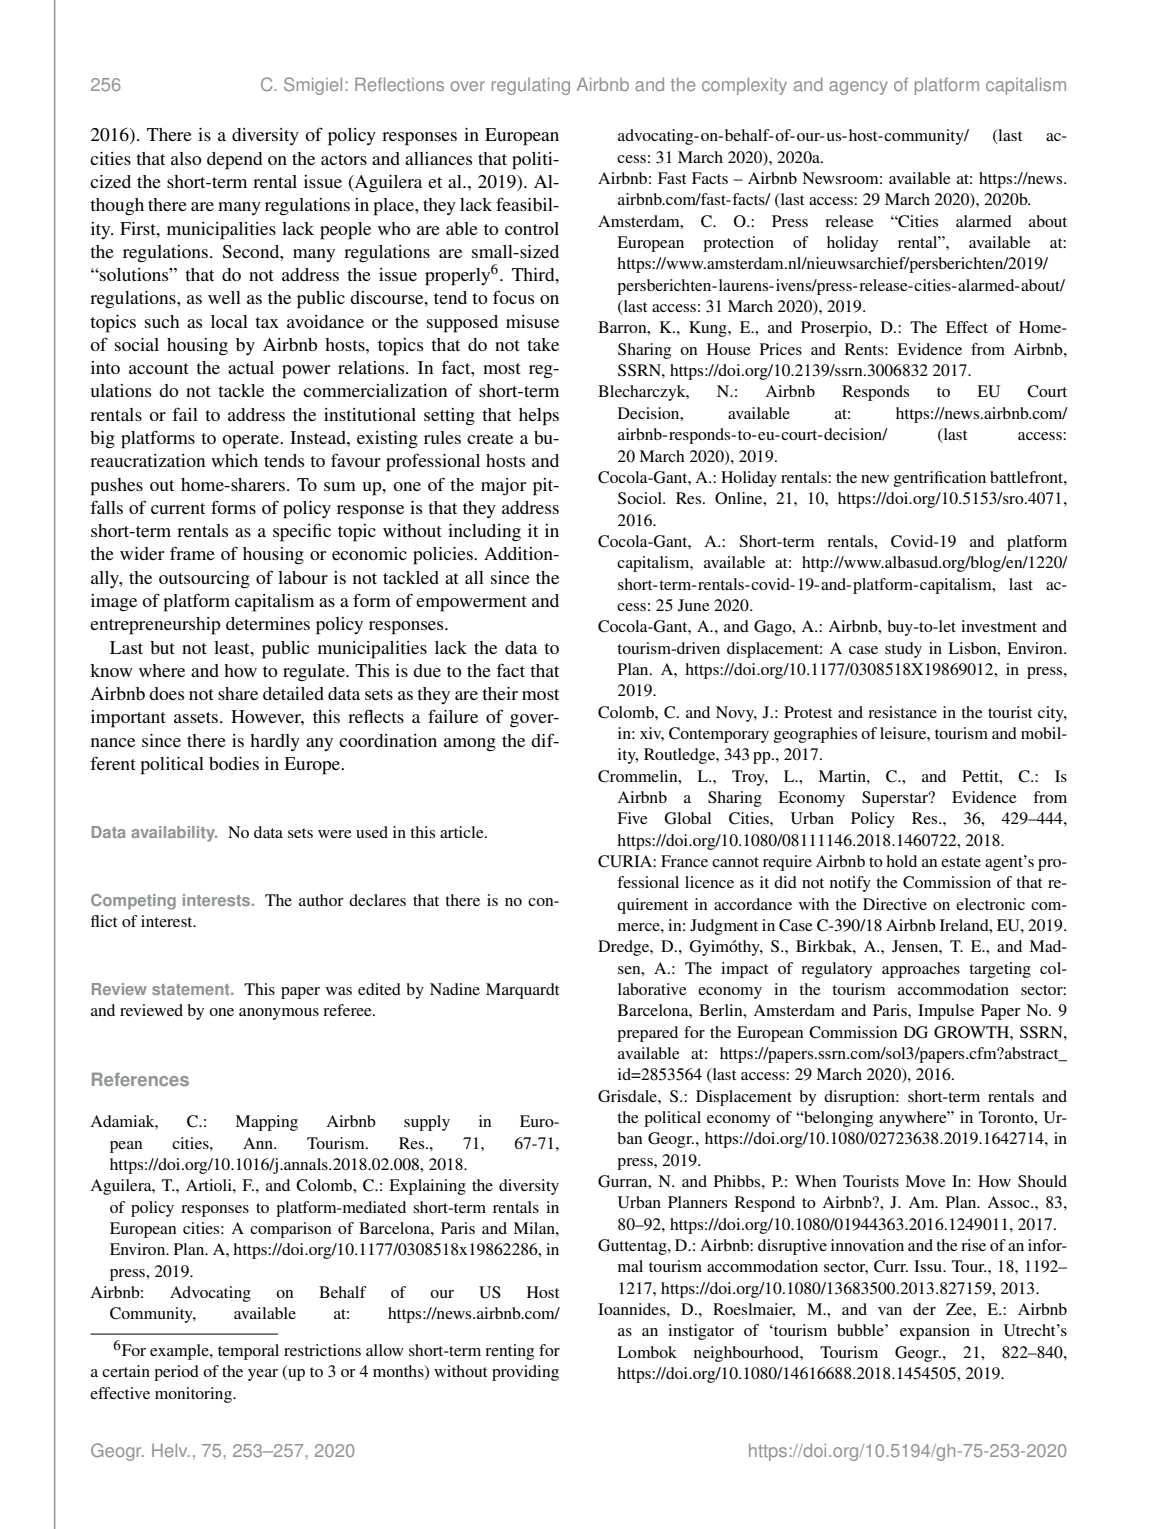  Describe the element at coordinates (940, 479) in the screenshot. I see `gentrification` at that location.
